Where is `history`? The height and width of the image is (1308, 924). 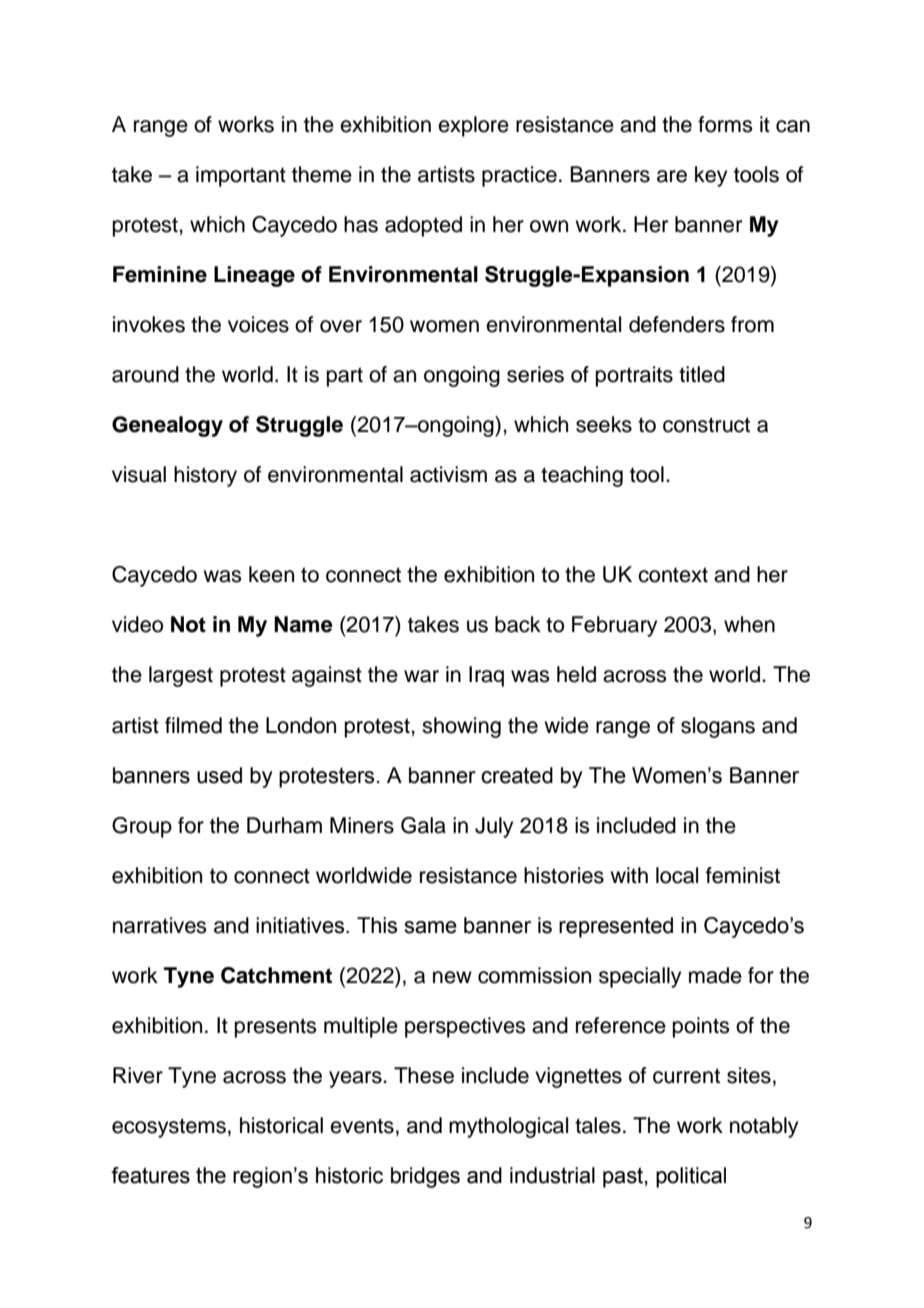 history is located at coordinates (205, 476).
